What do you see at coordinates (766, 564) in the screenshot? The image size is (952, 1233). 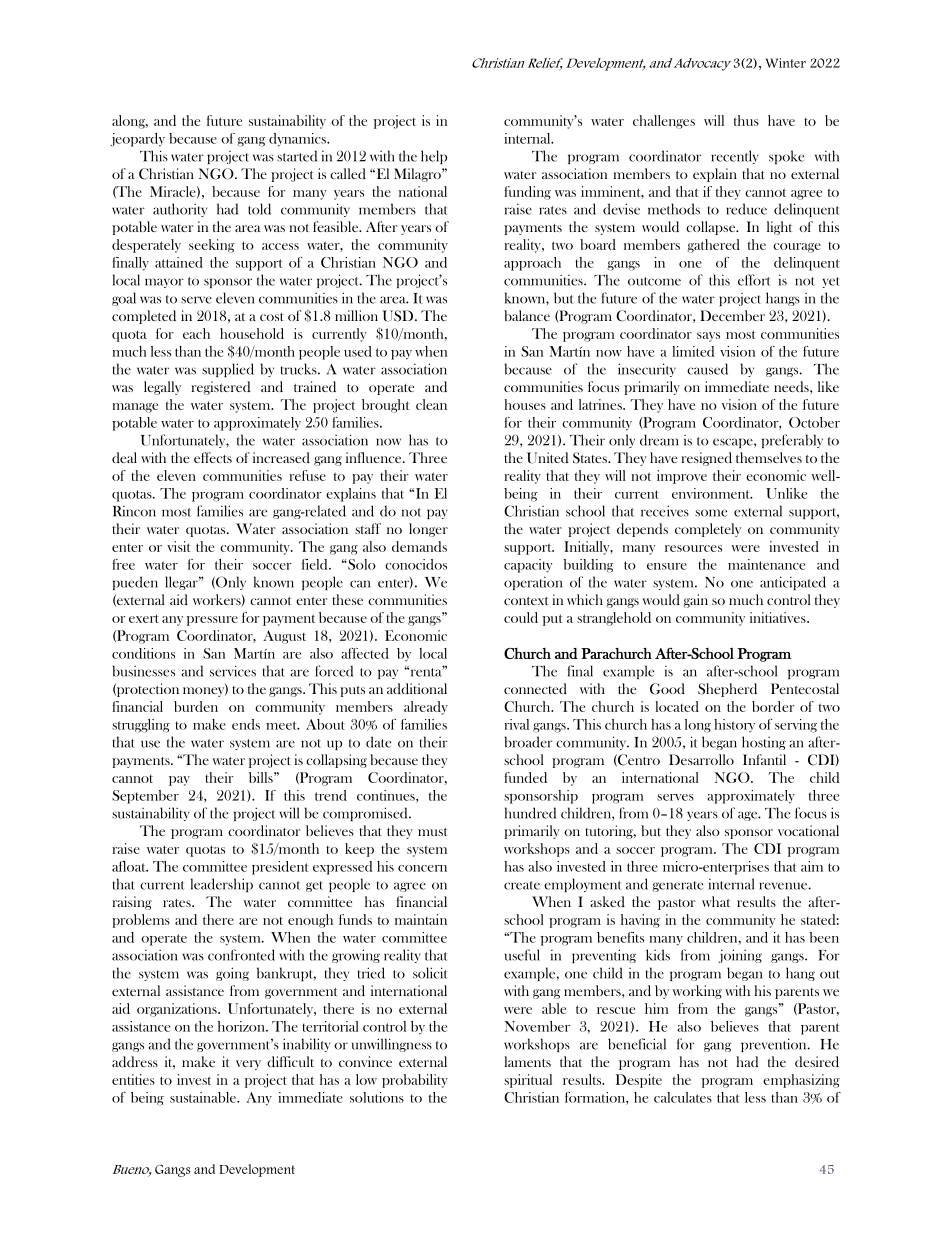 I see `maintenance` at bounding box center [766, 564].
